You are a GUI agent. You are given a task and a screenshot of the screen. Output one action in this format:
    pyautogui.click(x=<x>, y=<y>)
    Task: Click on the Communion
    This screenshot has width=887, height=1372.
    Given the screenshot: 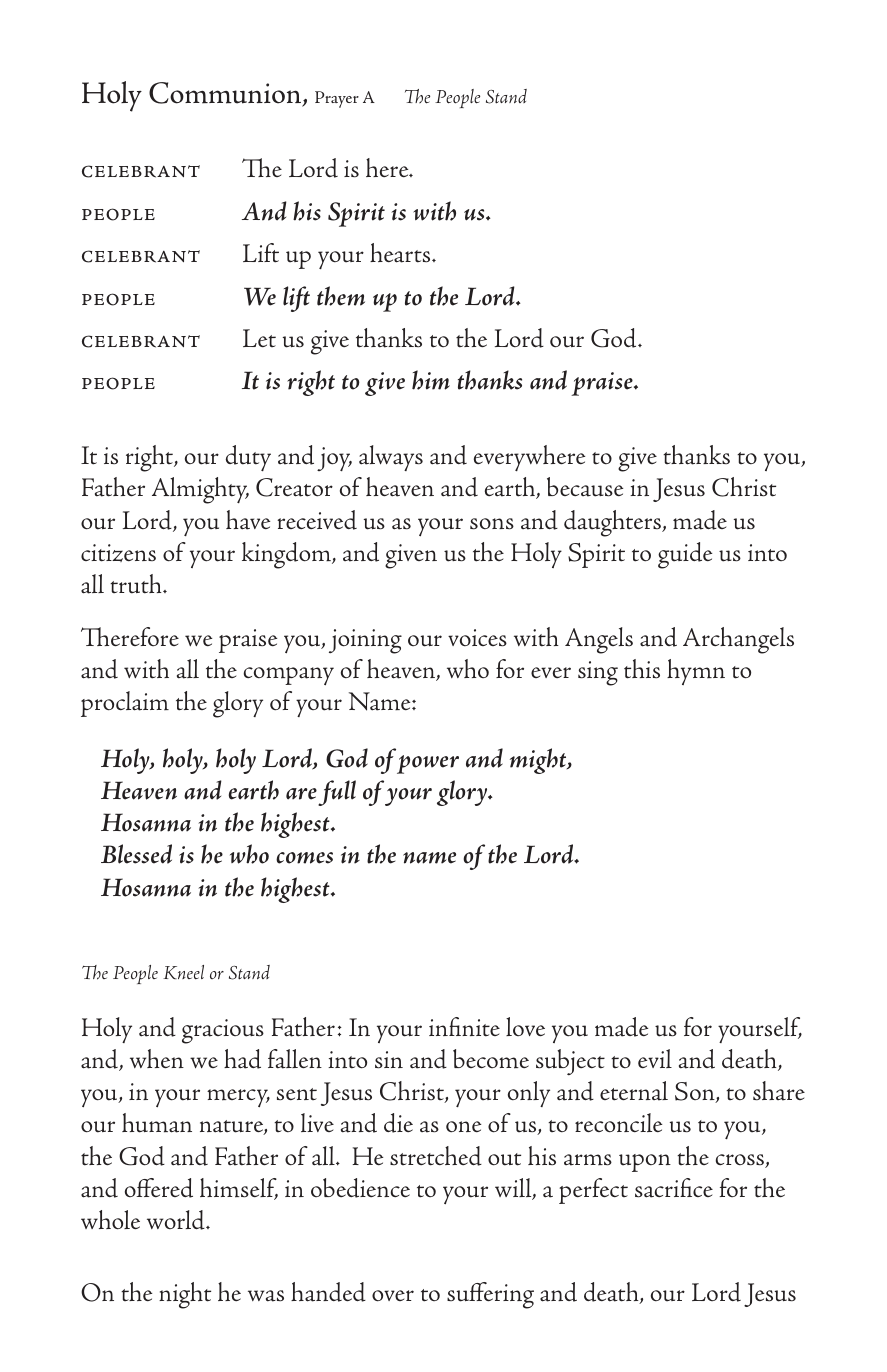 What is the action you would take?
    pyautogui.click(x=226, y=94)
